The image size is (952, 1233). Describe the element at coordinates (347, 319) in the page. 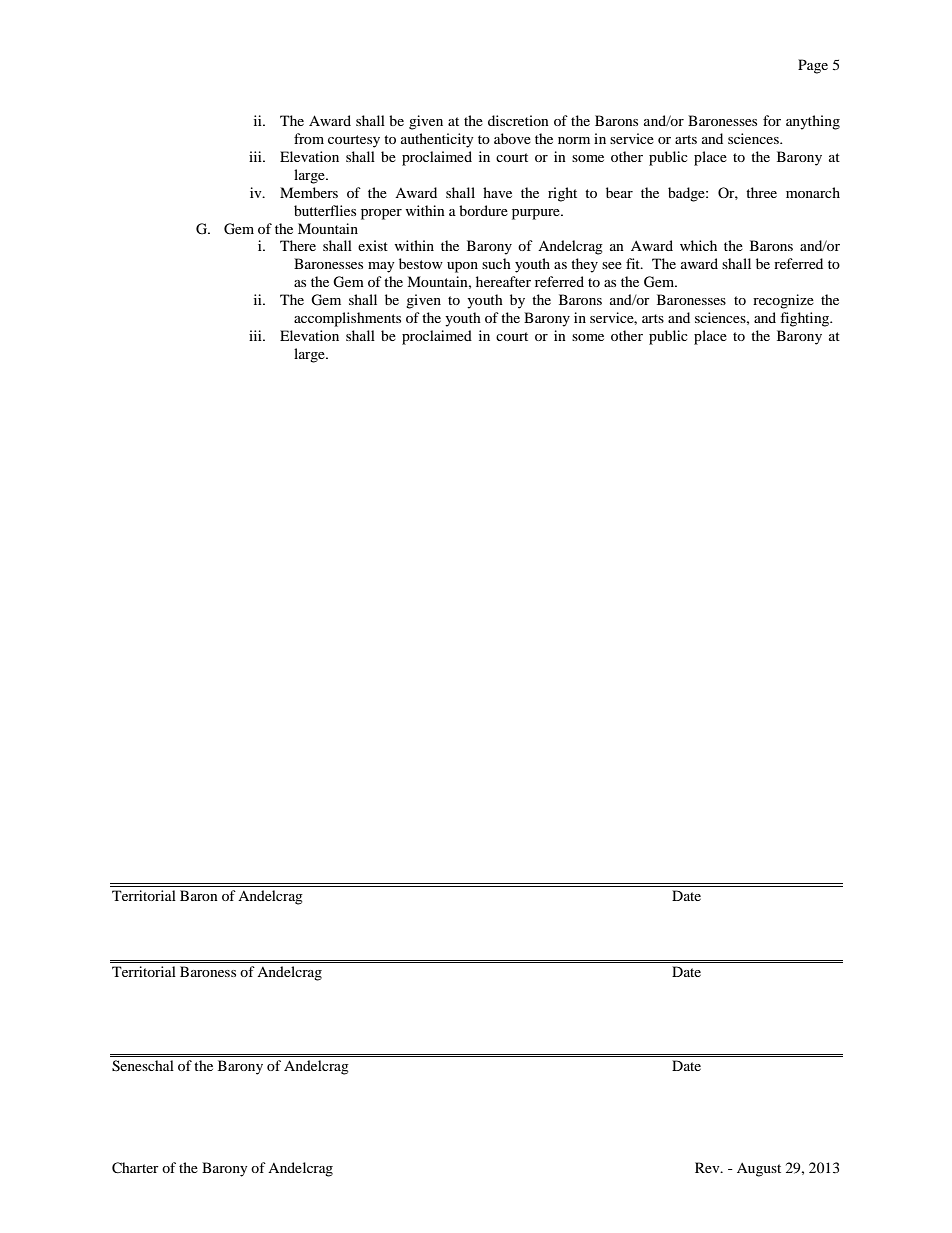

I see `accomplishments` at that location.
